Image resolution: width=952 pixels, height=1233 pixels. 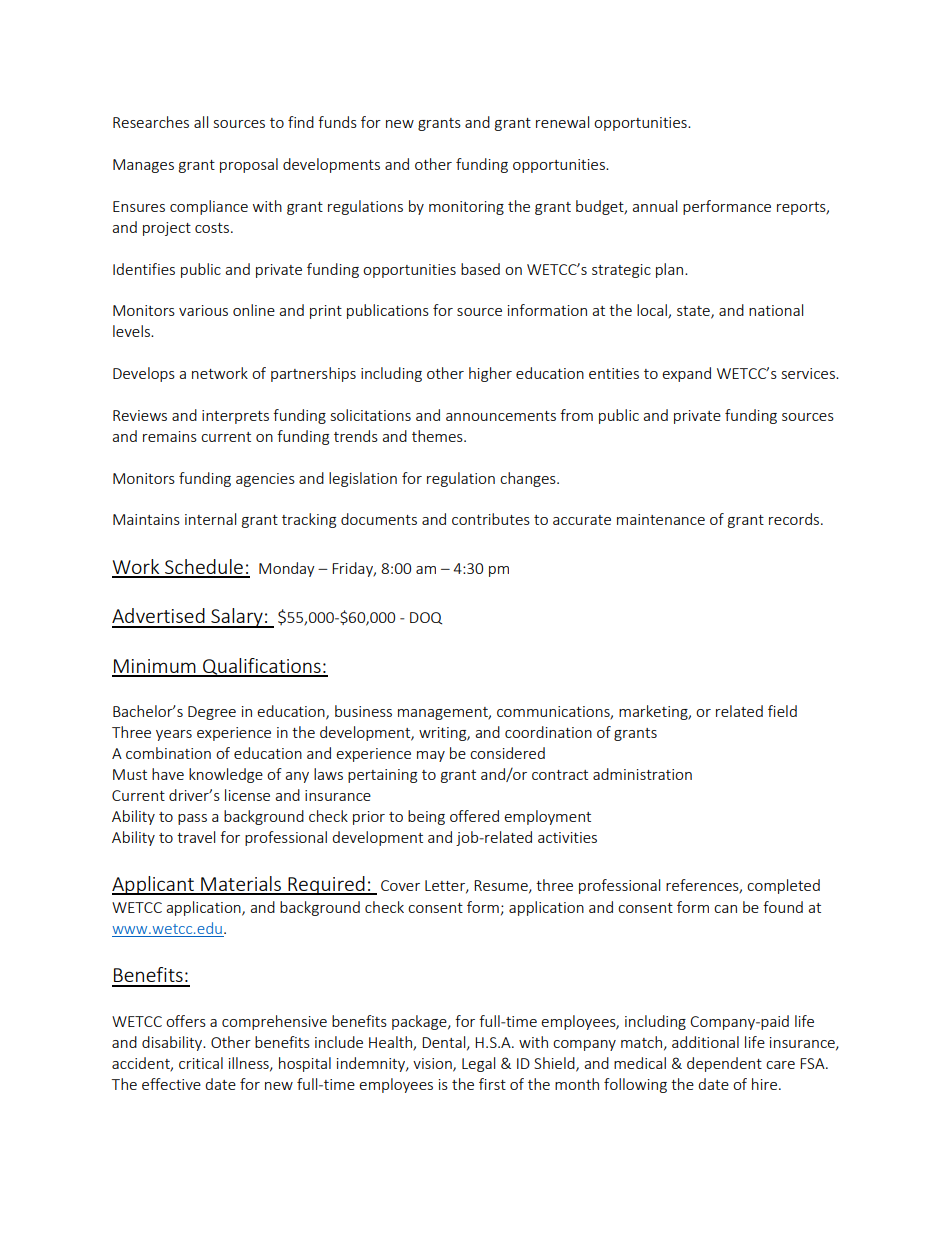 I want to click on monitoring, so click(x=466, y=208).
